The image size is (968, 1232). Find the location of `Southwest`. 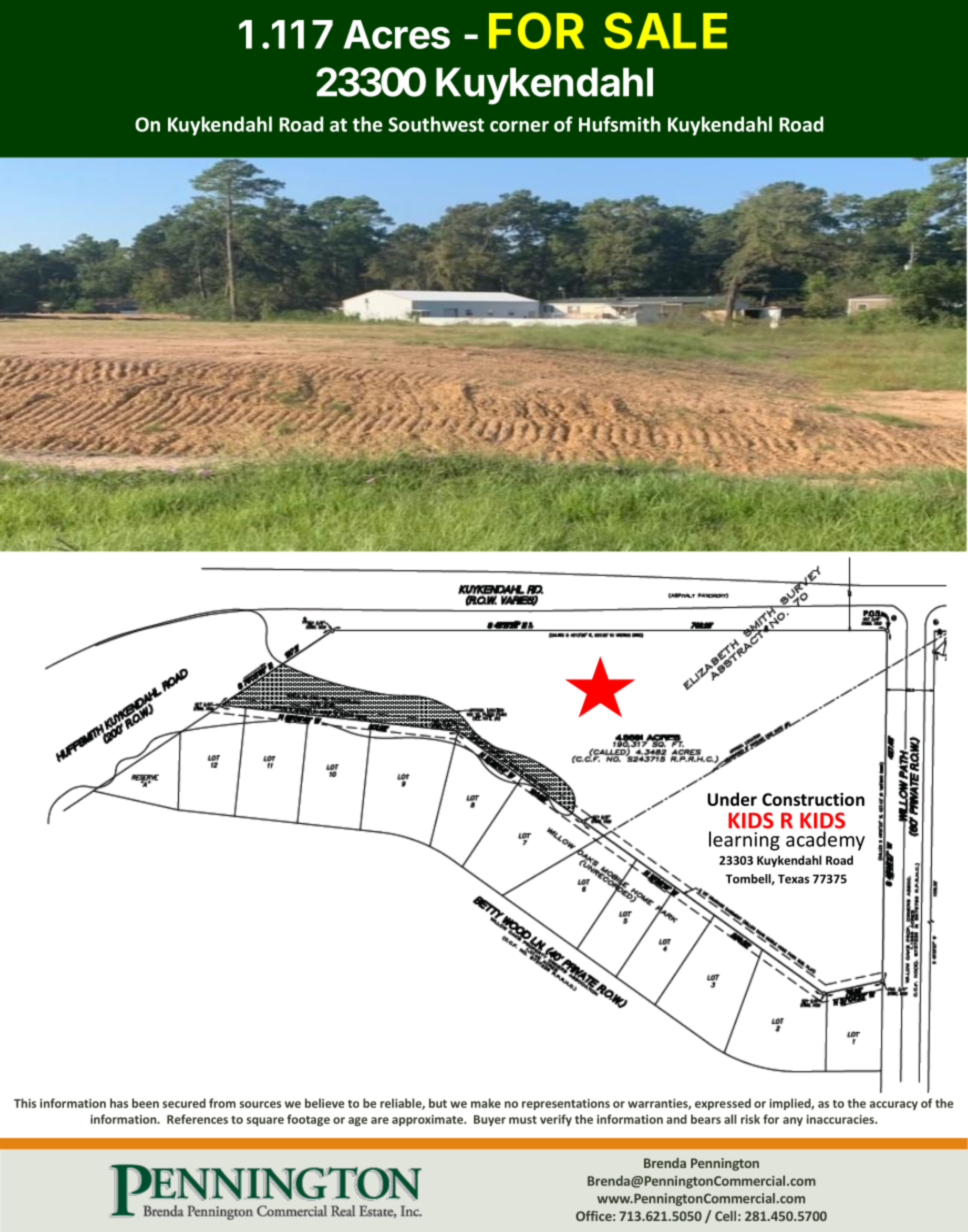

Southwest is located at coordinates (436, 124).
